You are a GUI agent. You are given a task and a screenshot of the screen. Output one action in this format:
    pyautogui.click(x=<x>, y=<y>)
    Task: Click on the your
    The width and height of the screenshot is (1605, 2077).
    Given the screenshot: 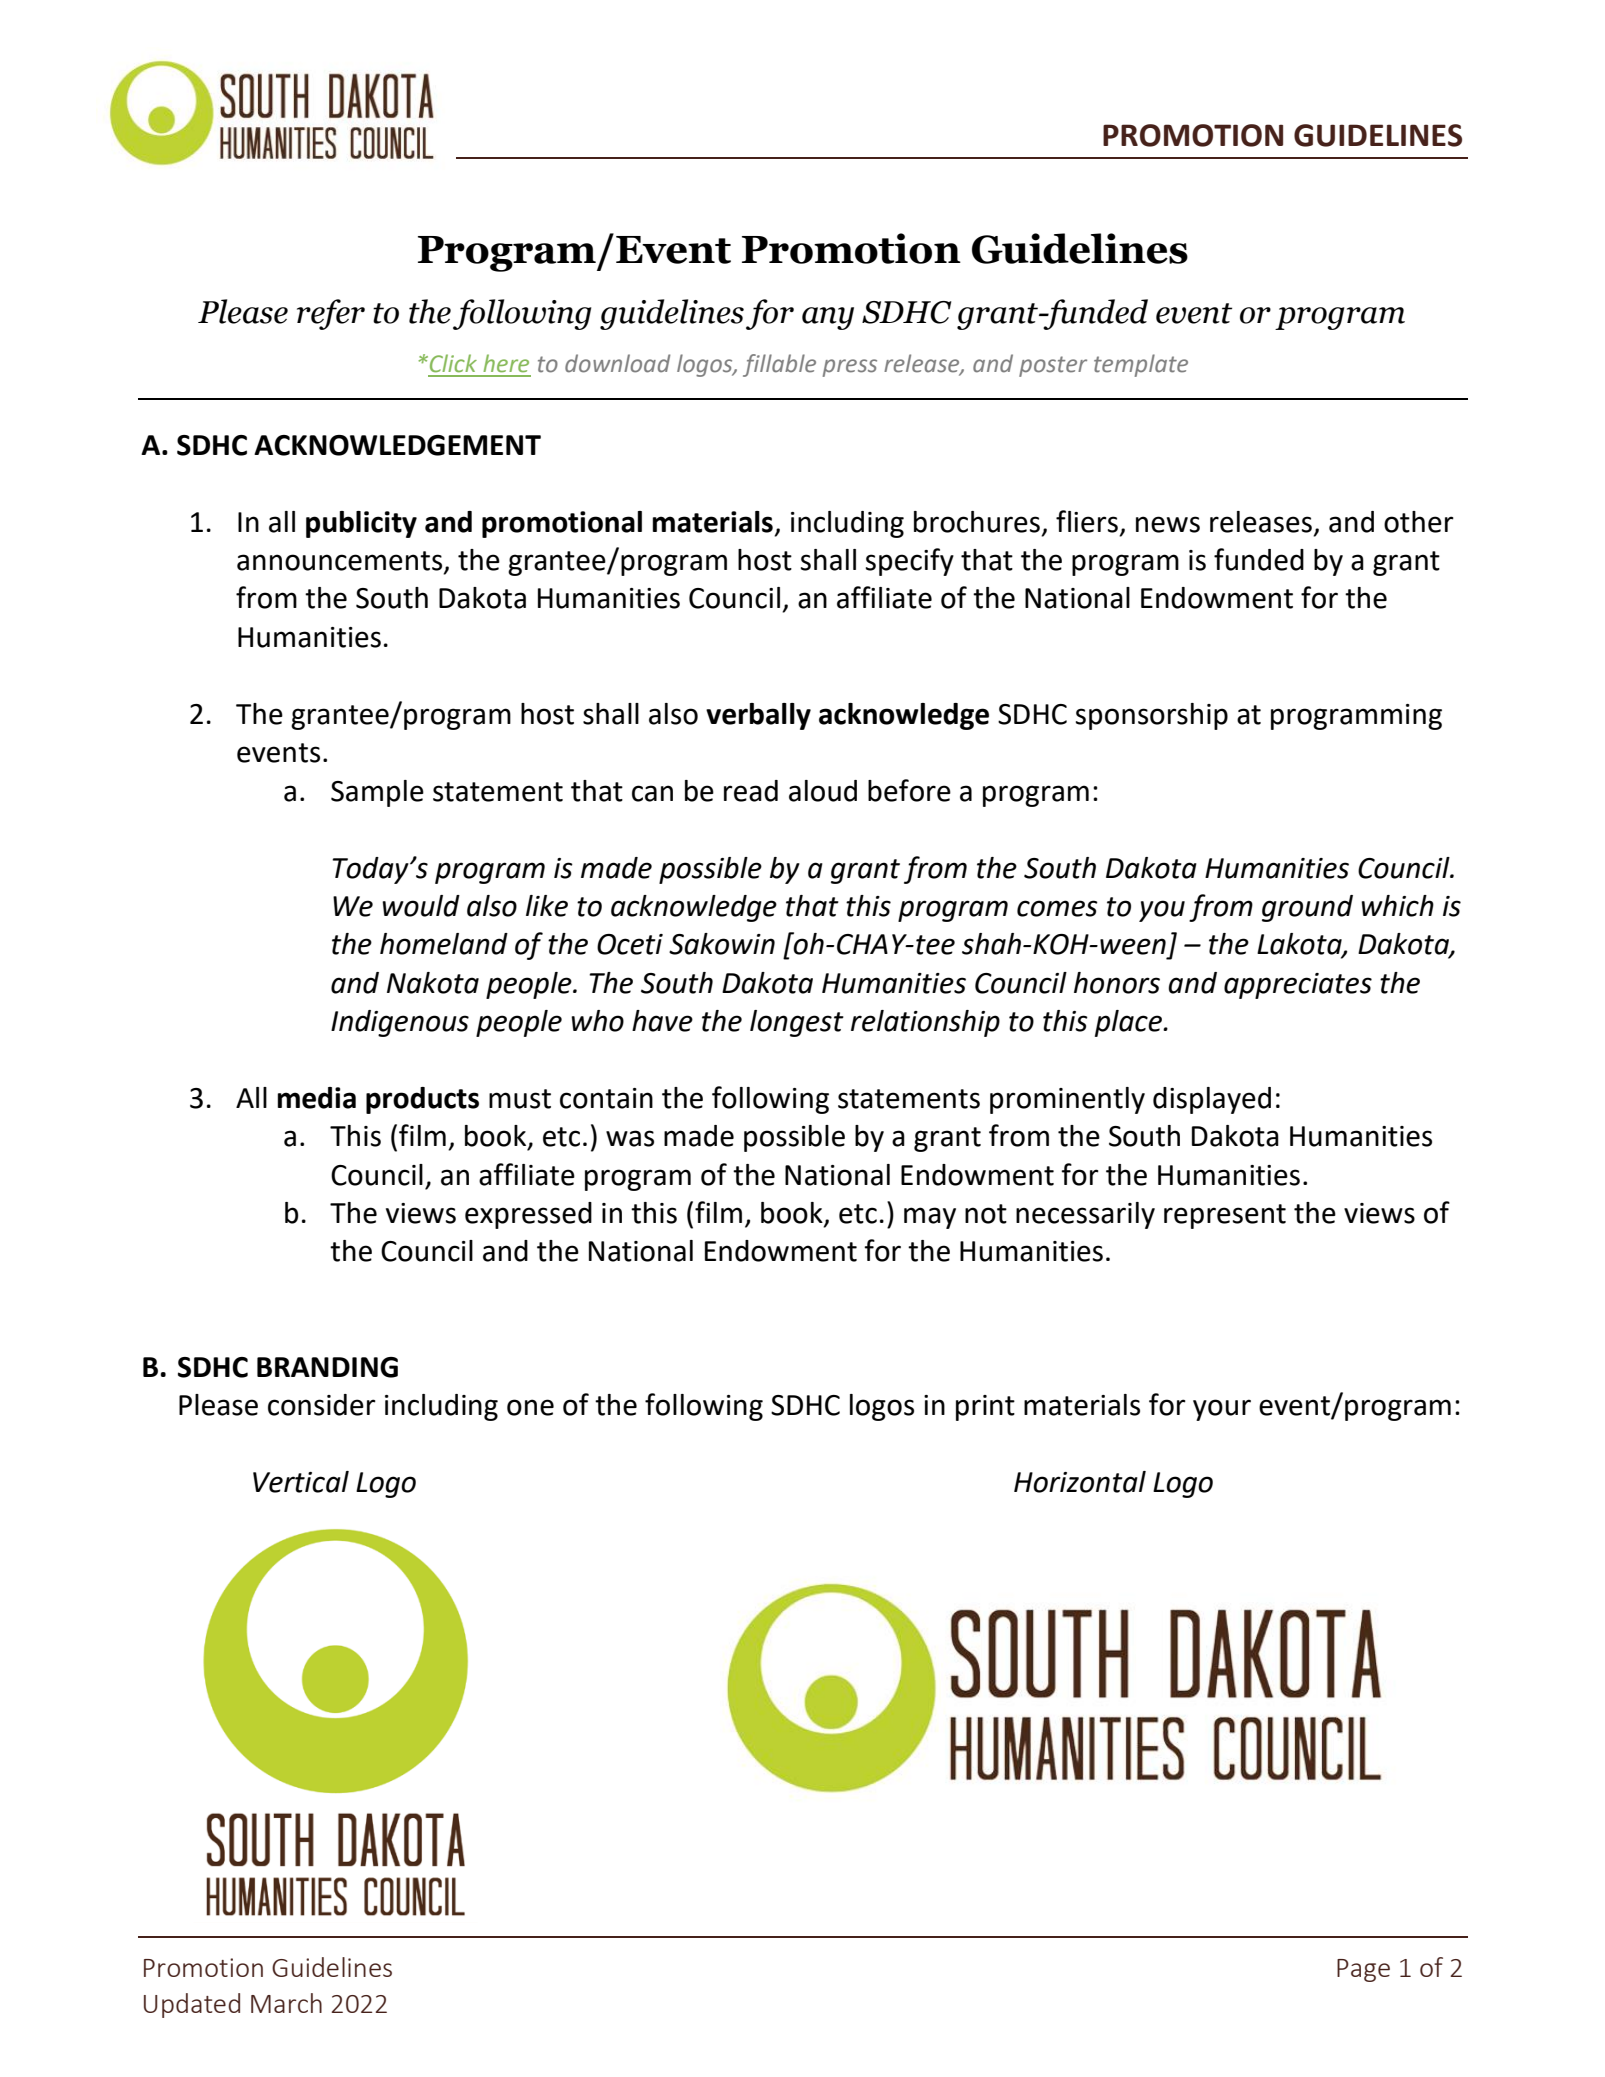 What is the action you would take?
    pyautogui.click(x=1222, y=1410)
